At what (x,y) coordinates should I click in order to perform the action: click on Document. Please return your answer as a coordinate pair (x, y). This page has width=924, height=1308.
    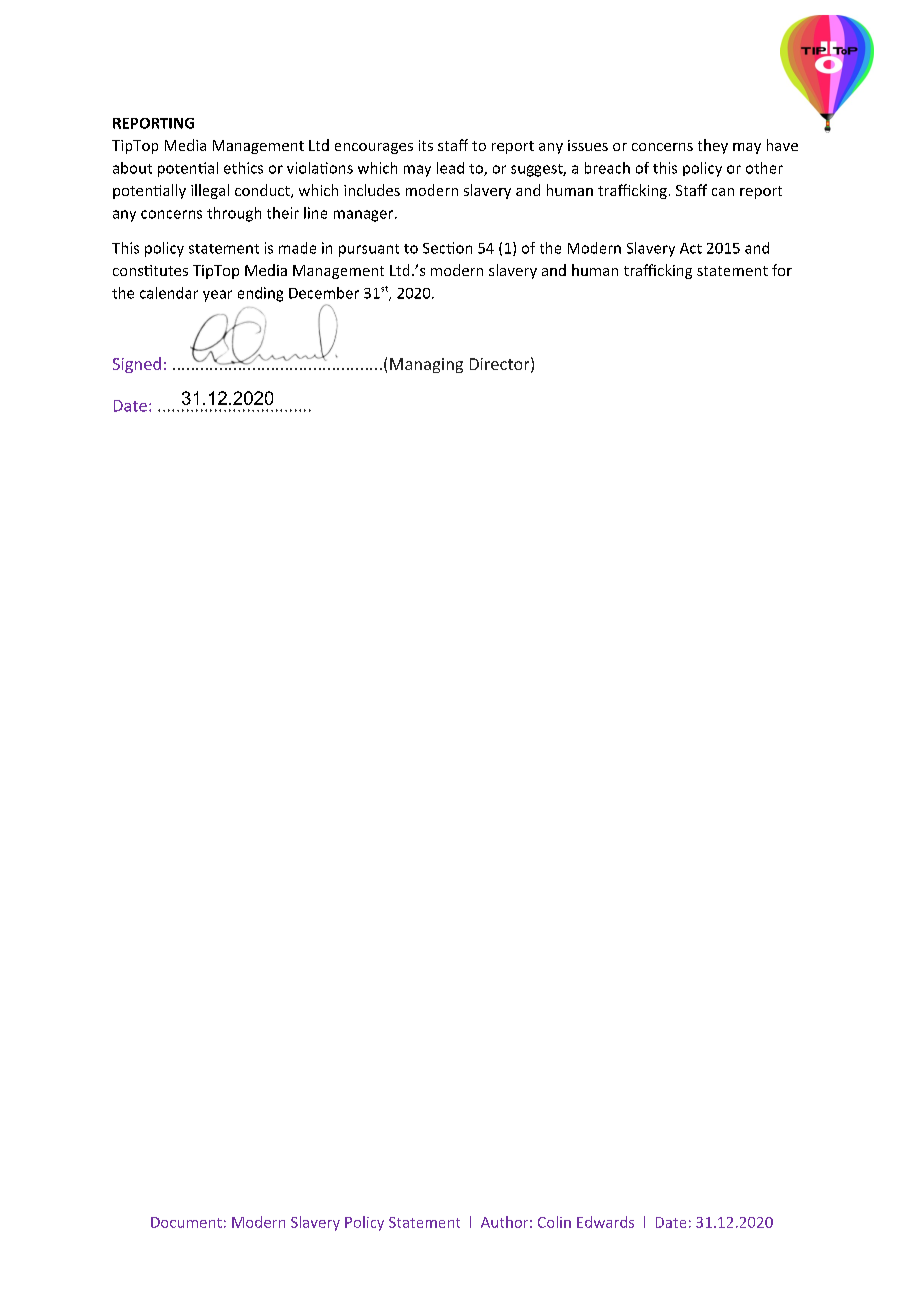
    Looking at the image, I should click on (186, 1222).
